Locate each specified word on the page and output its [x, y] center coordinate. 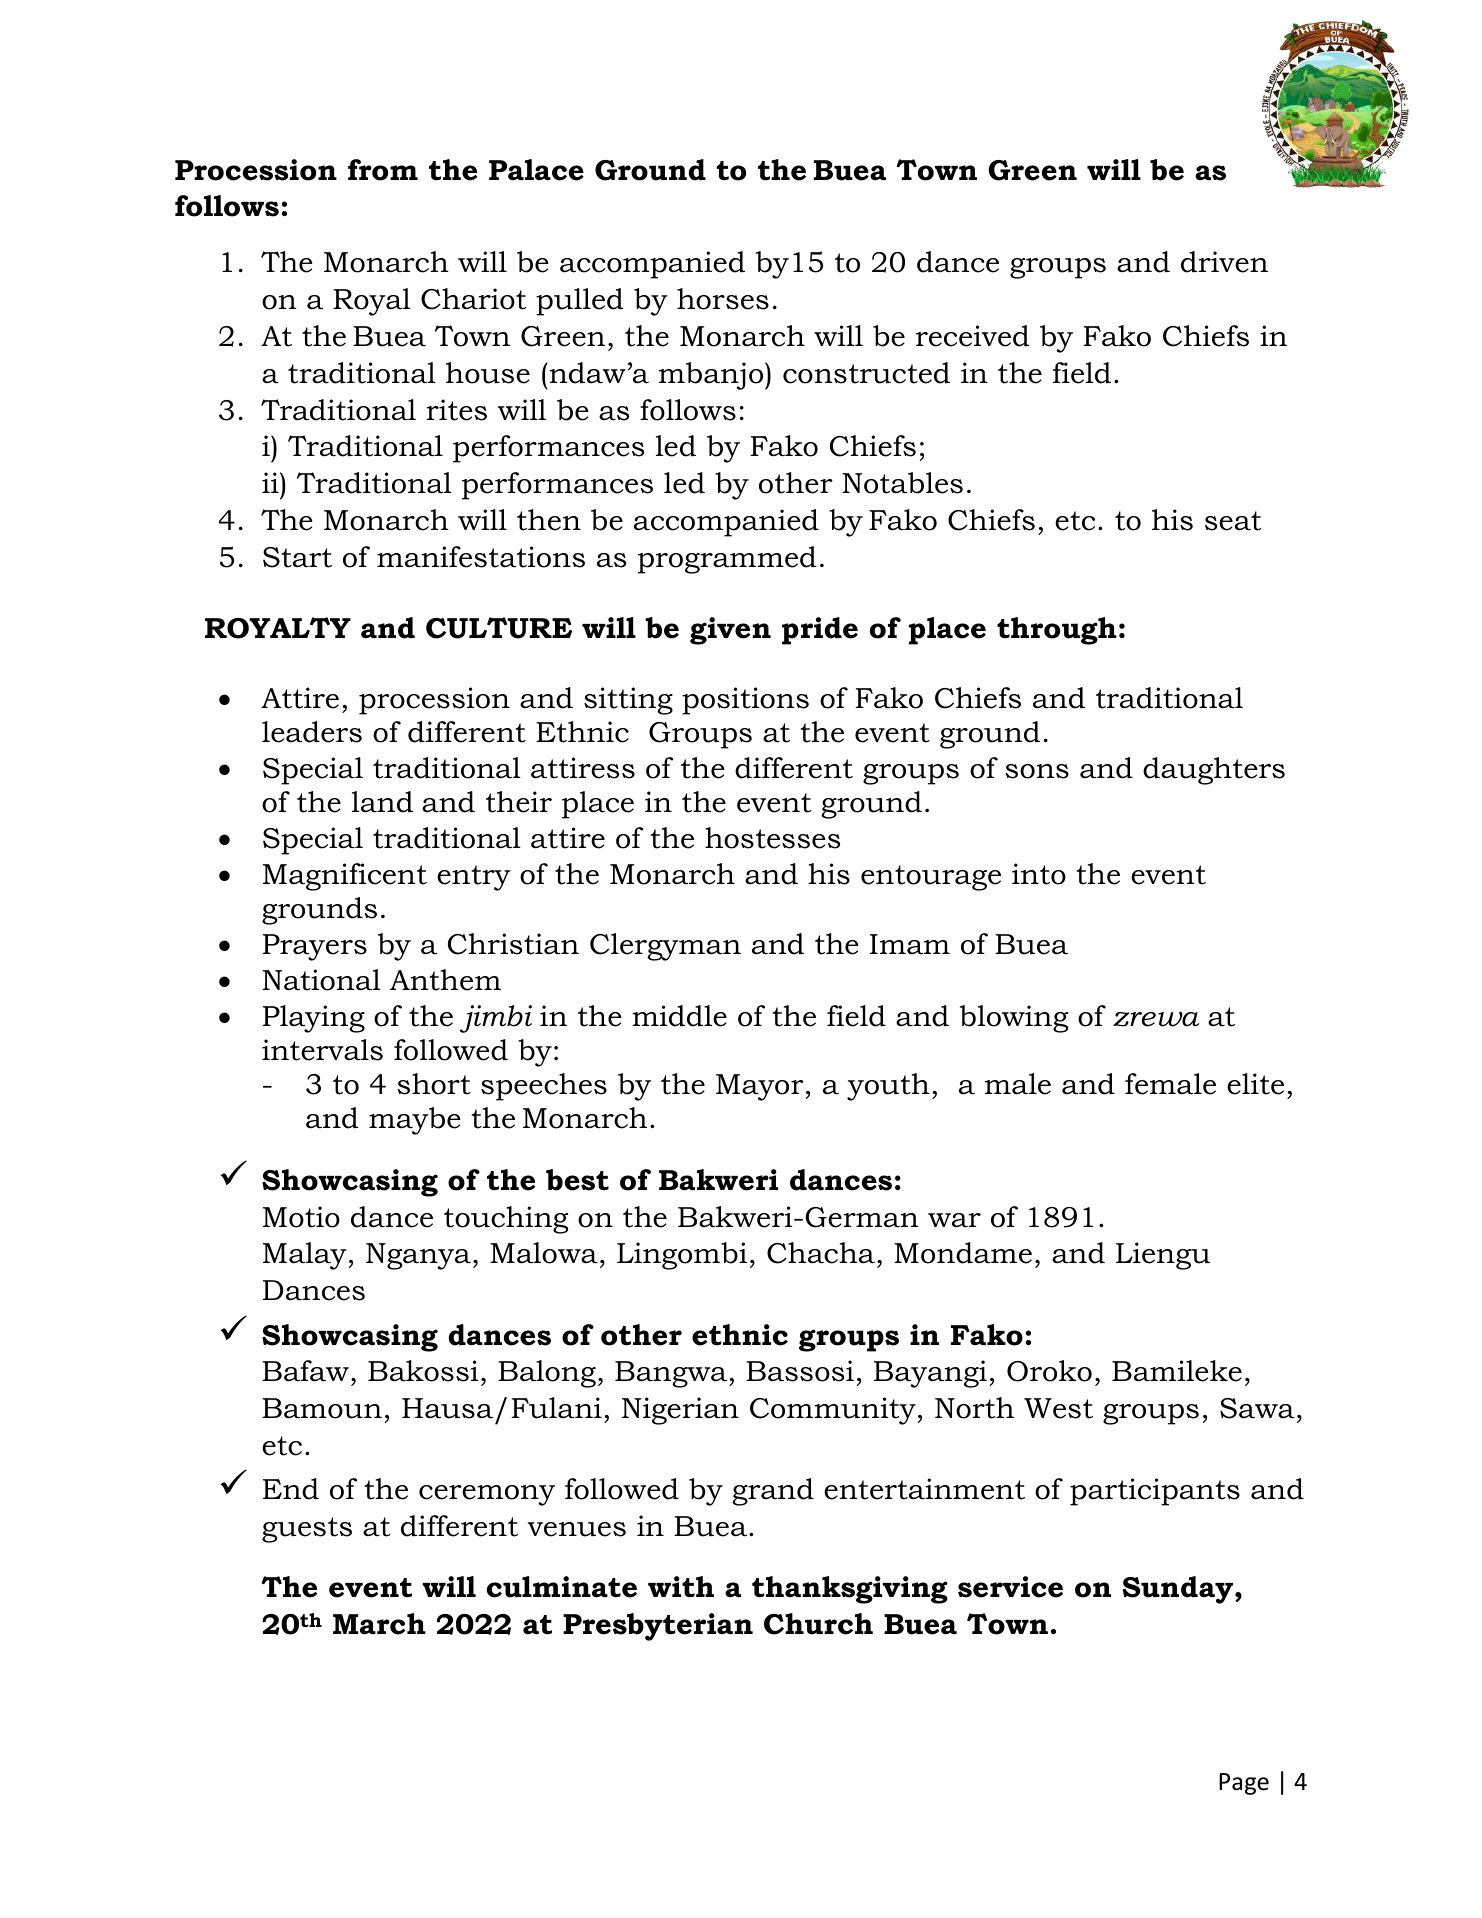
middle [679, 1016]
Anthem [445, 980]
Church [818, 1624]
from [383, 170]
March [379, 1624]
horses [723, 299]
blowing [1014, 1019]
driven [1224, 262]
